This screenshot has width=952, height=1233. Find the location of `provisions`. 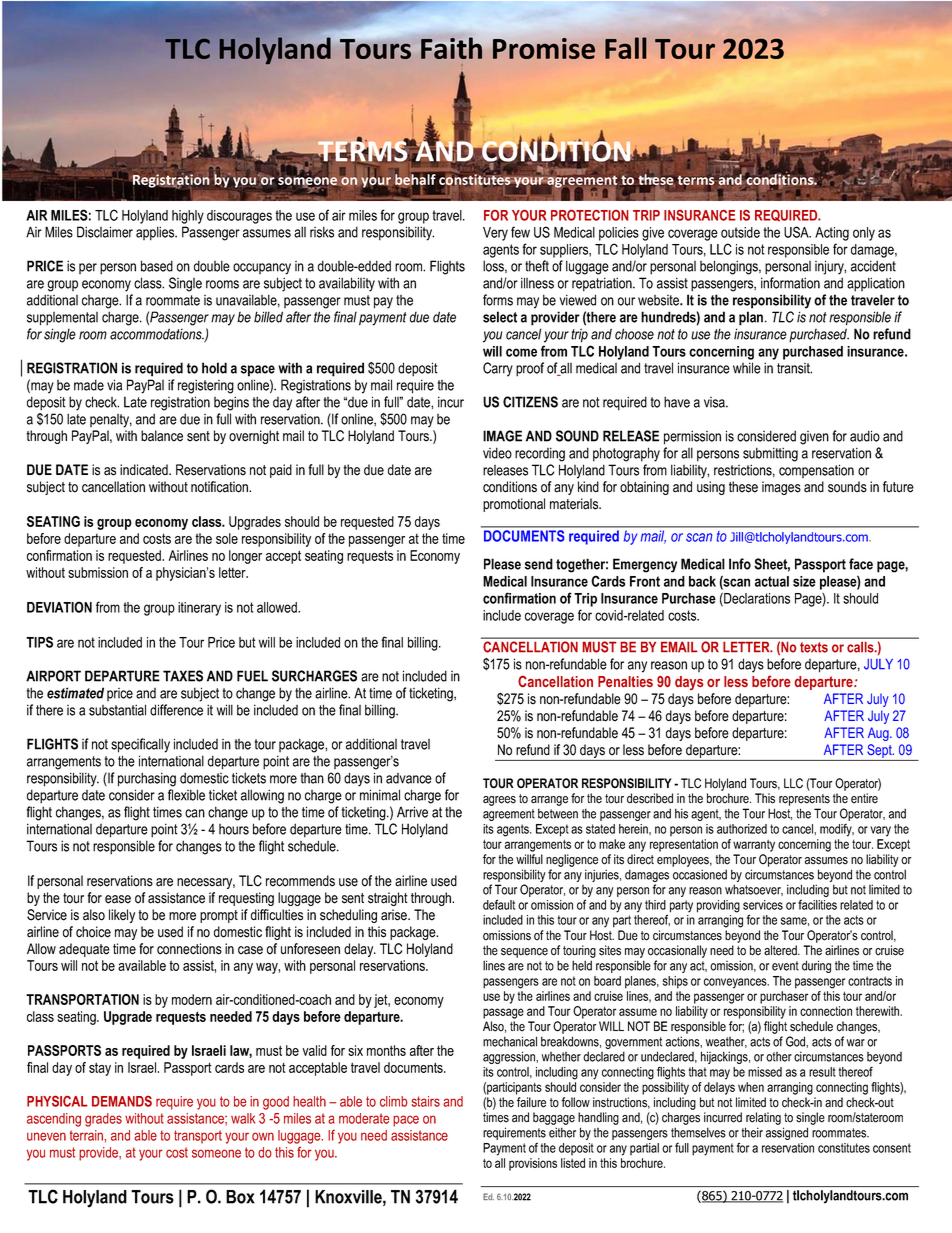

provisions is located at coordinates (533, 1164).
